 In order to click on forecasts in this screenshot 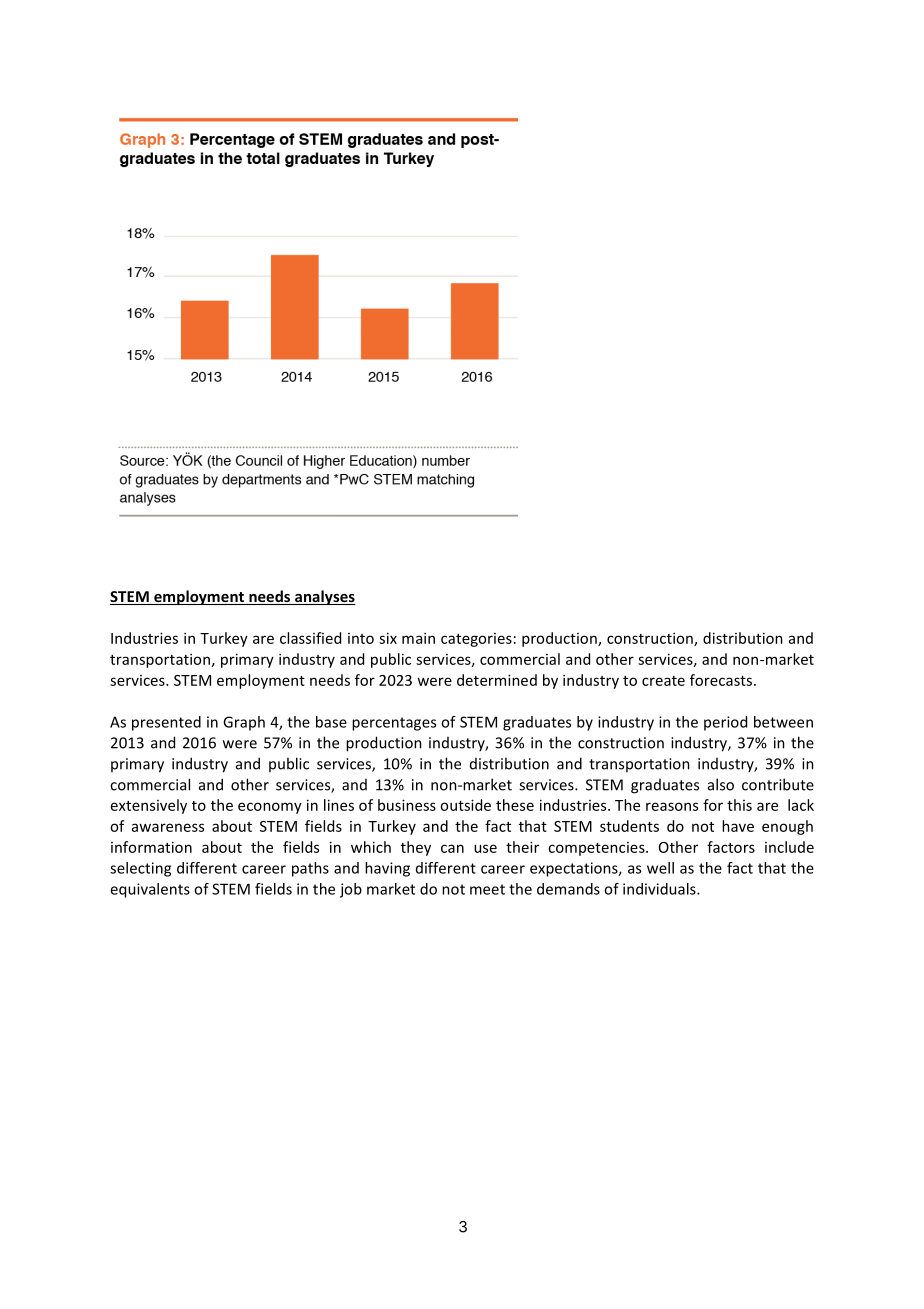, I will do `click(721, 680)`.
